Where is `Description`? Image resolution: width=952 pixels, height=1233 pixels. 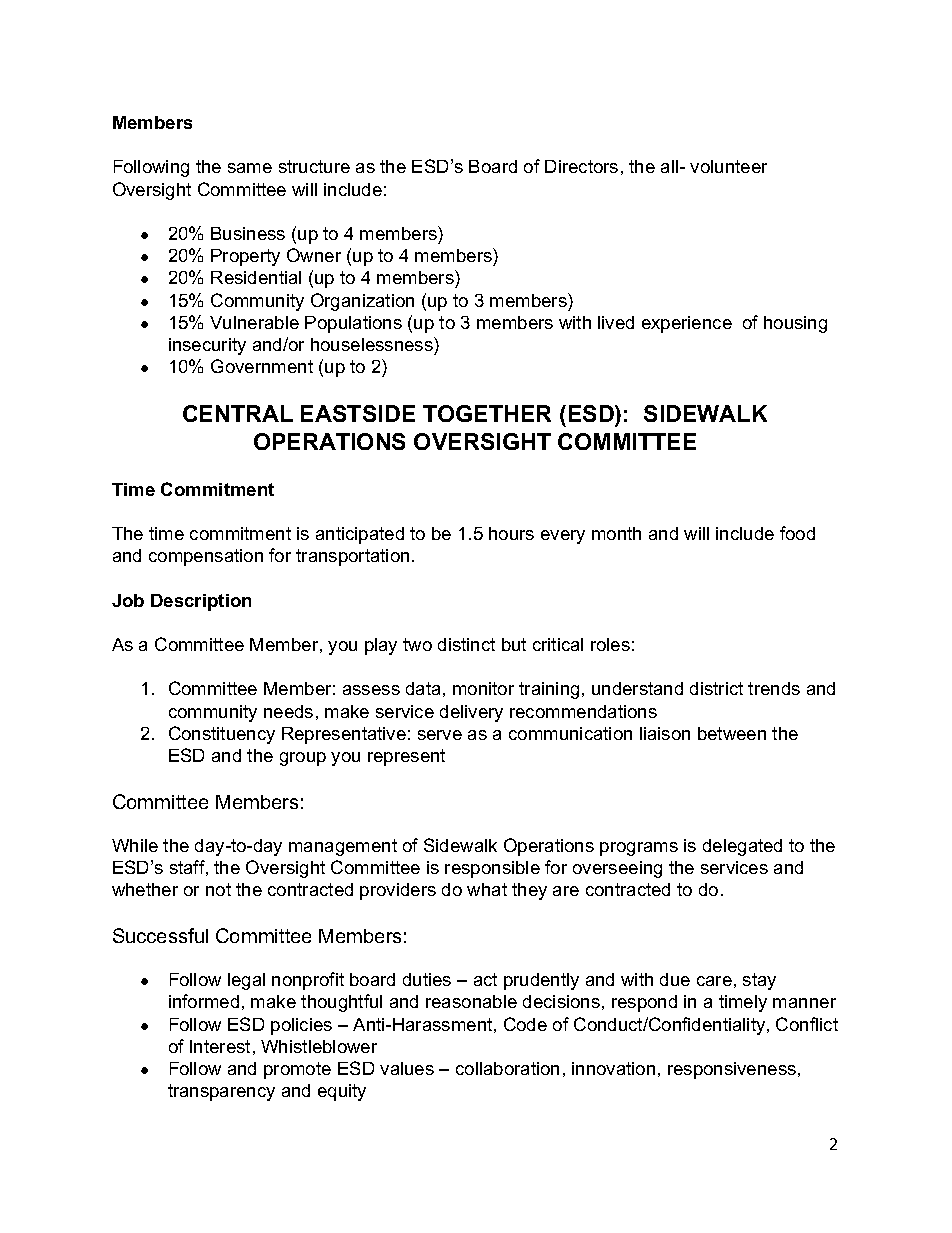 Description is located at coordinates (201, 602).
